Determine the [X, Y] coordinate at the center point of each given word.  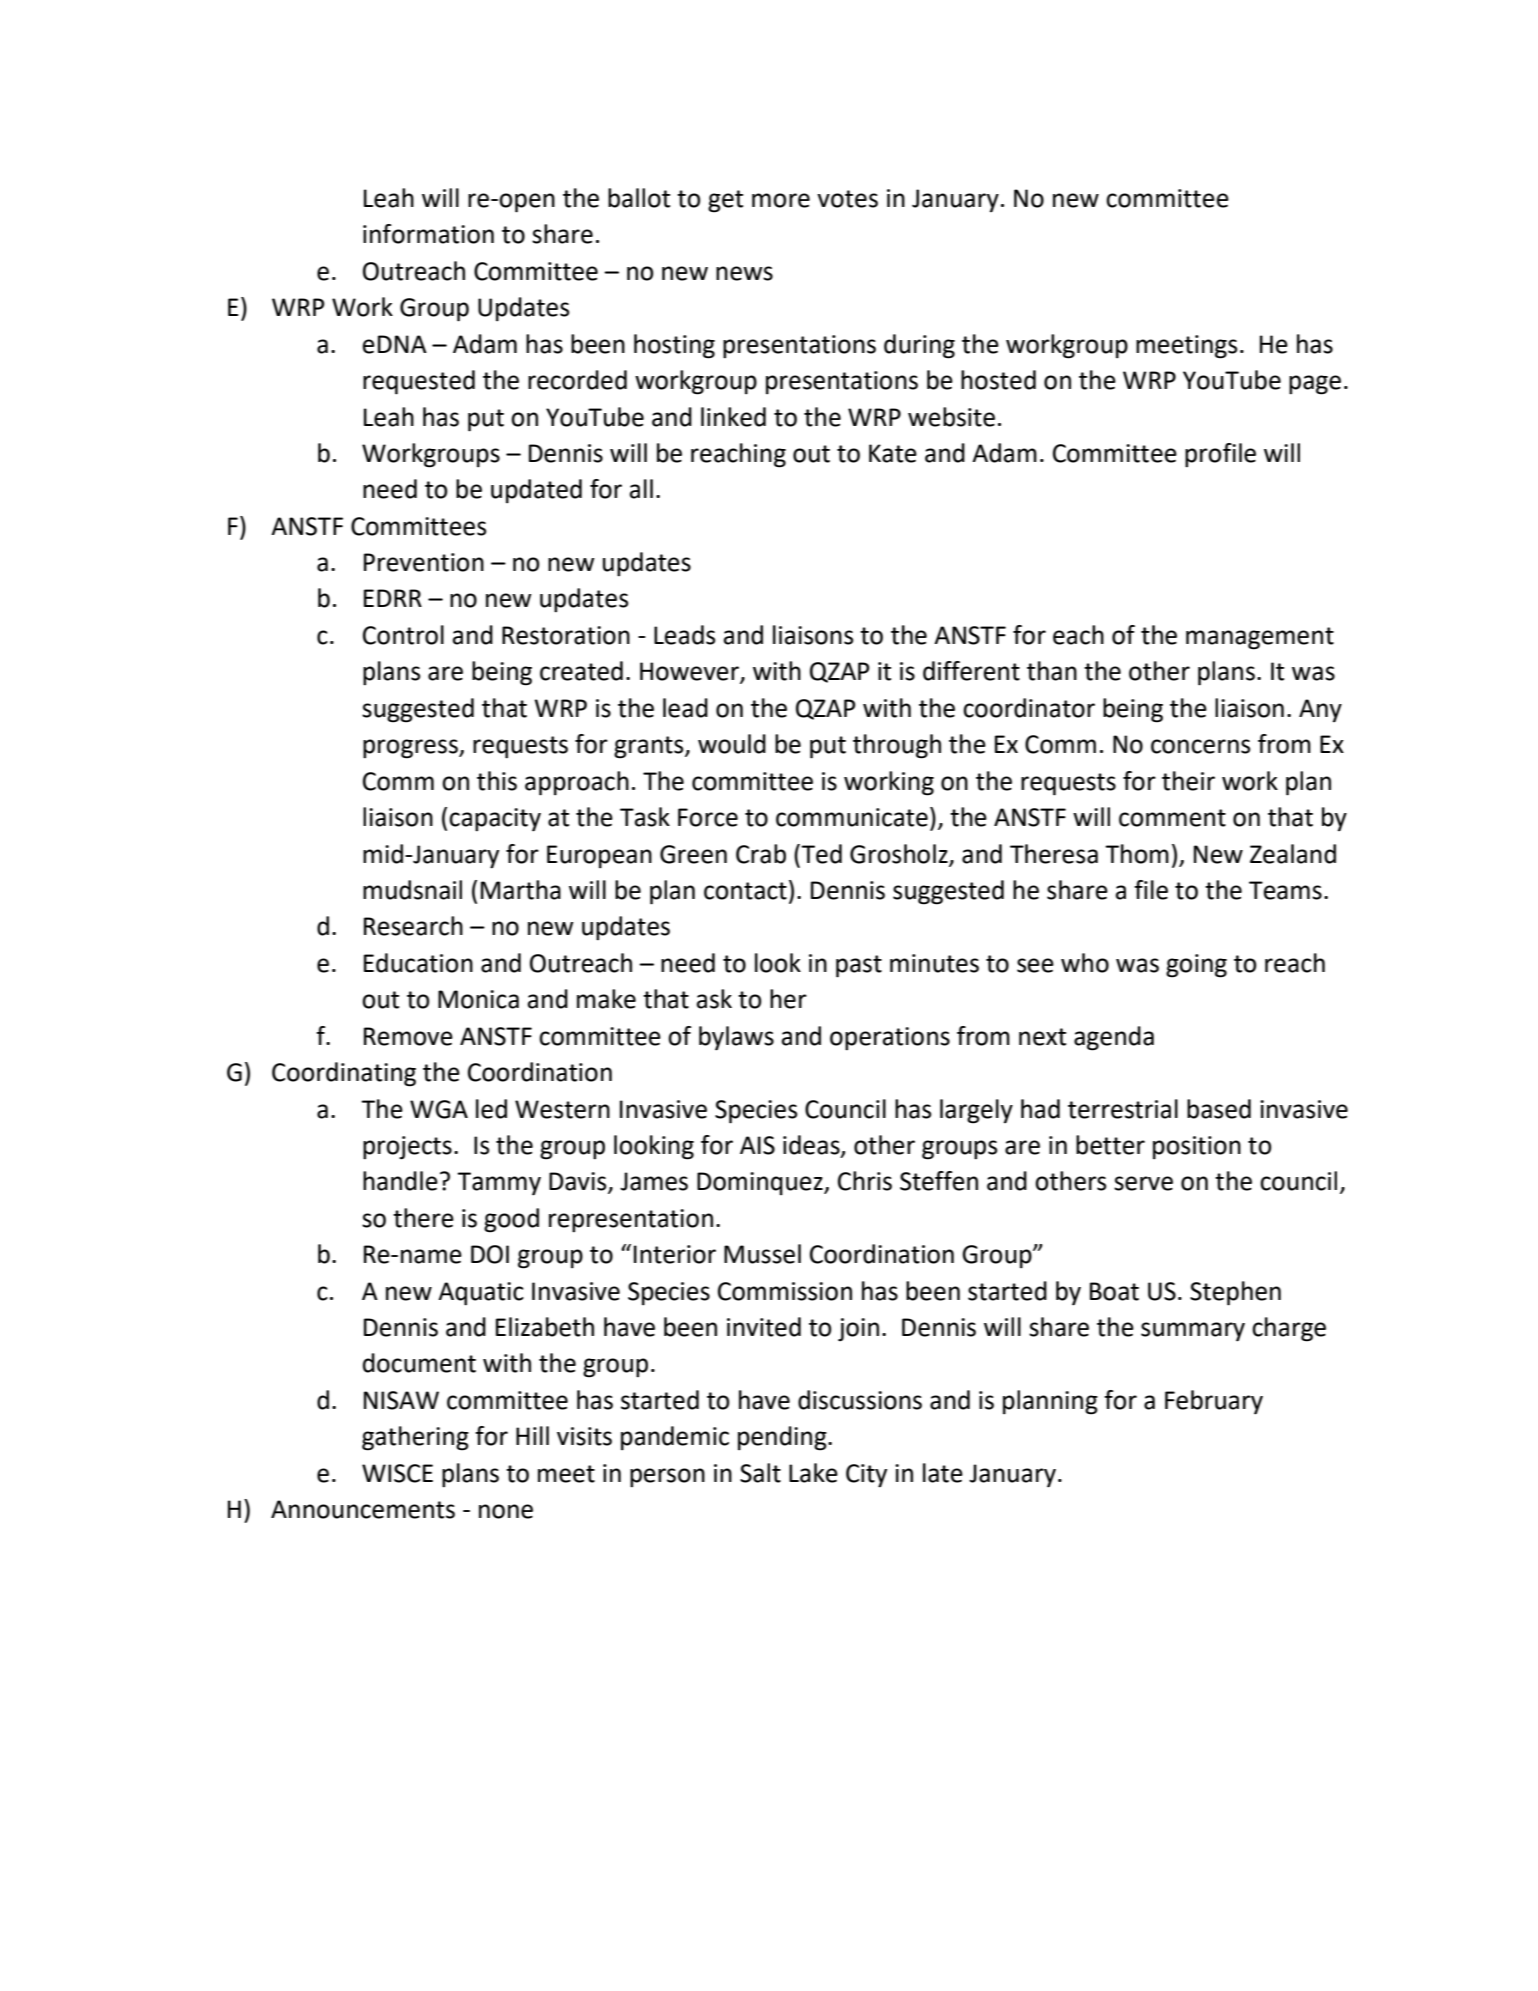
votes [847, 199]
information [428, 234]
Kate [893, 453]
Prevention [424, 562]
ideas [812, 1146]
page [1315, 385]
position [1197, 1148]
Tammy [499, 1184]
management [1260, 638]
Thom [1137, 854]
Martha [521, 890]
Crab [761, 854]
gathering [415, 1438]
